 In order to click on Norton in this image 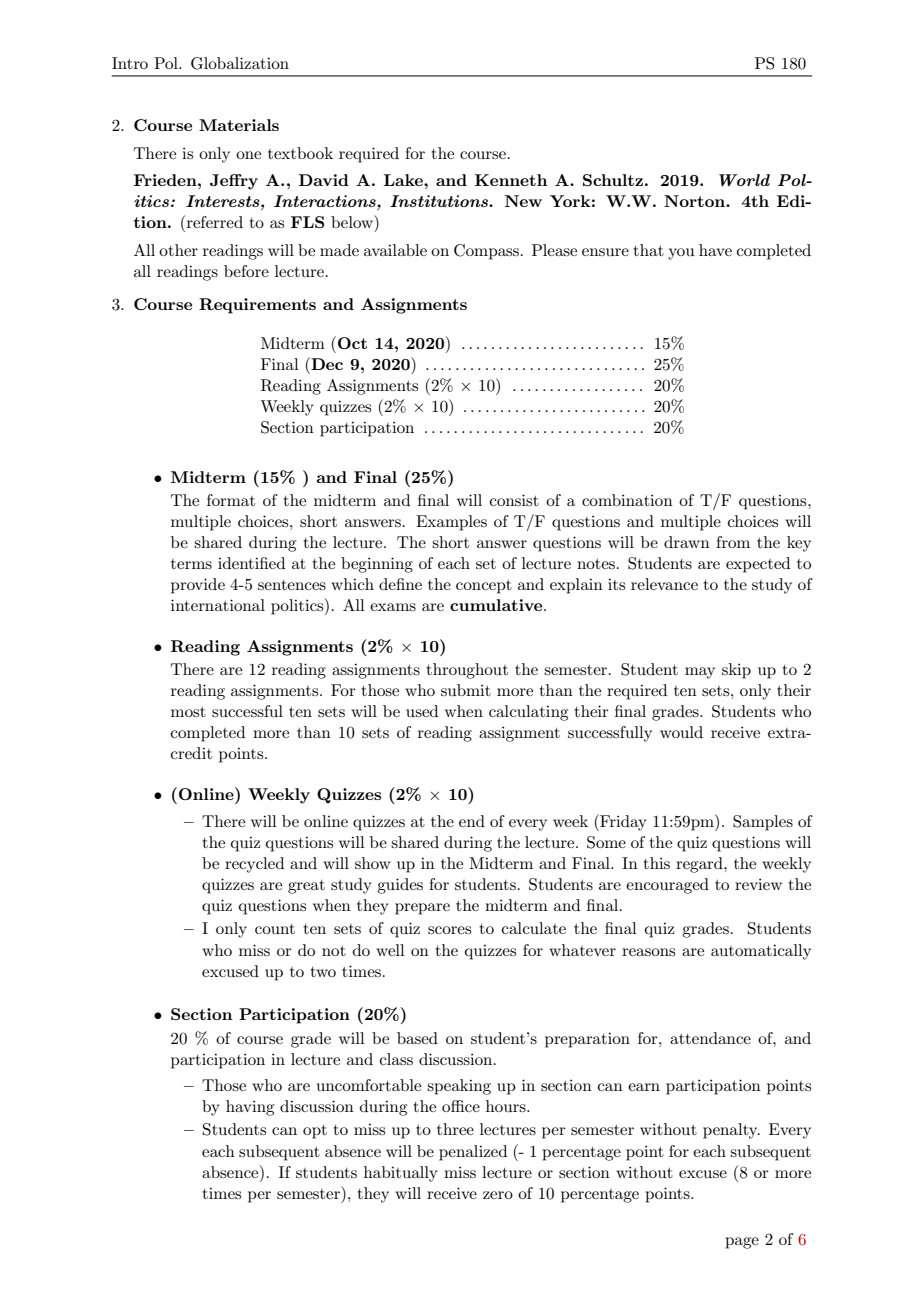, I will do `click(695, 201)`.
